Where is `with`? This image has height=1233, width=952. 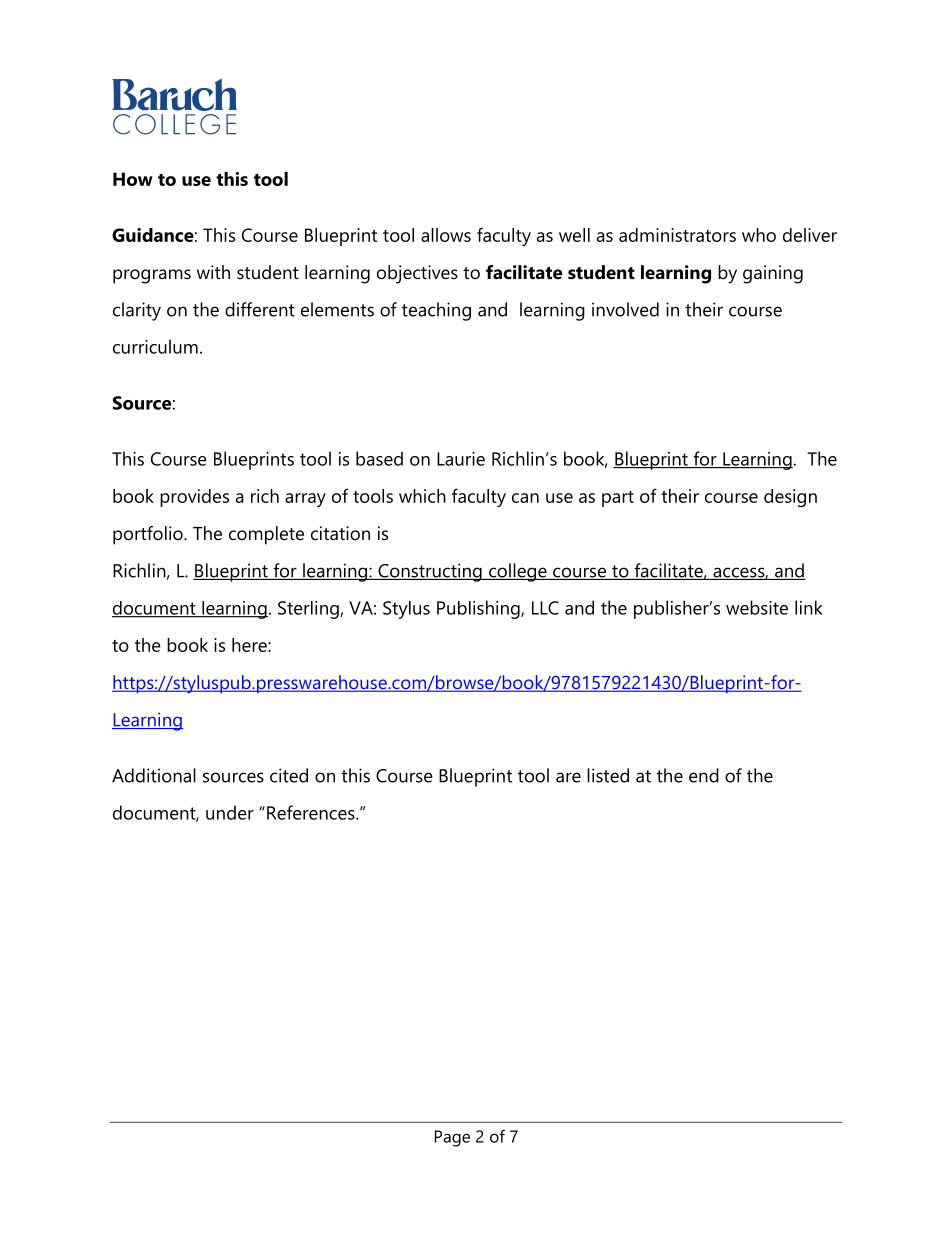 with is located at coordinates (213, 272).
